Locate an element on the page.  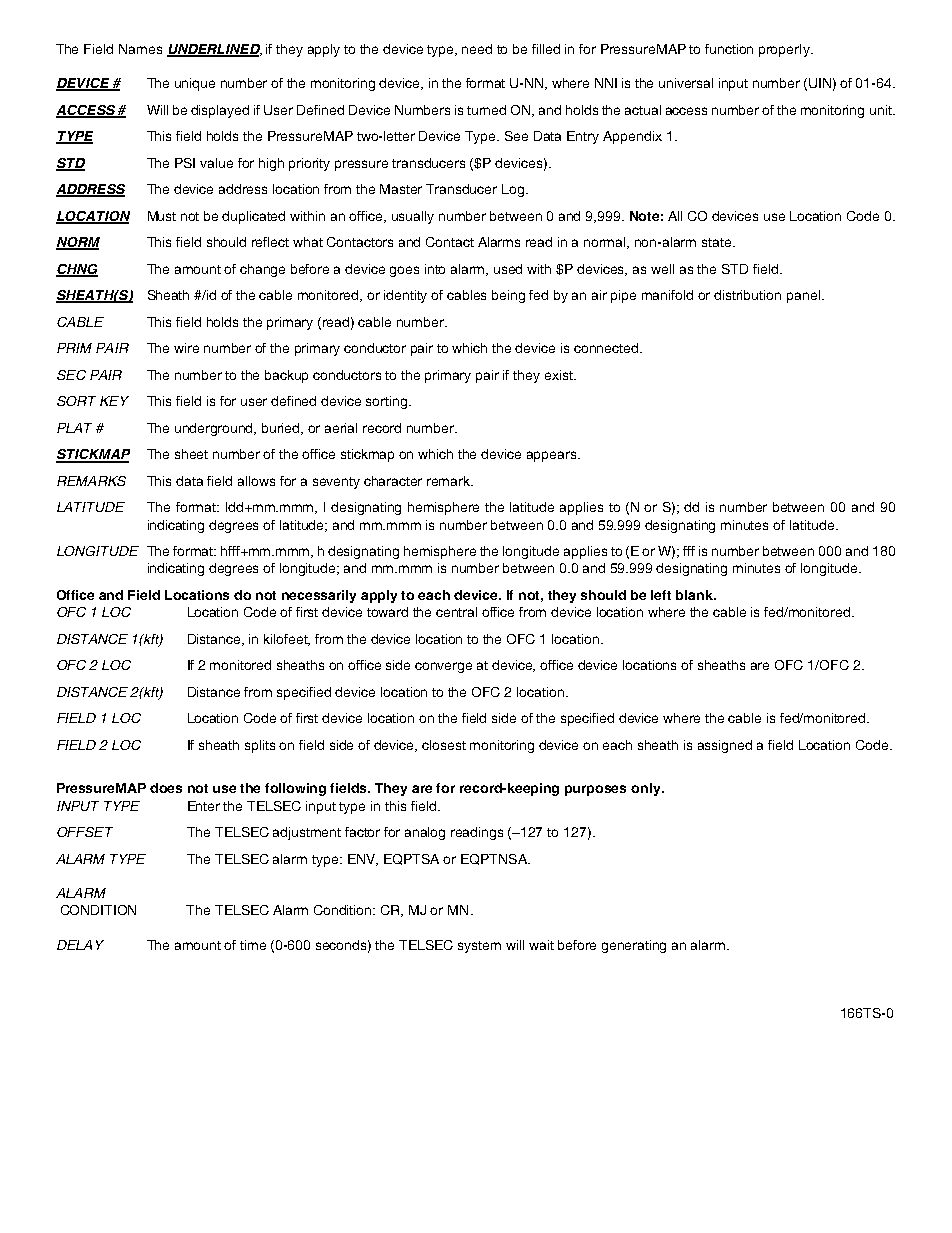
time is located at coordinates (253, 945).
